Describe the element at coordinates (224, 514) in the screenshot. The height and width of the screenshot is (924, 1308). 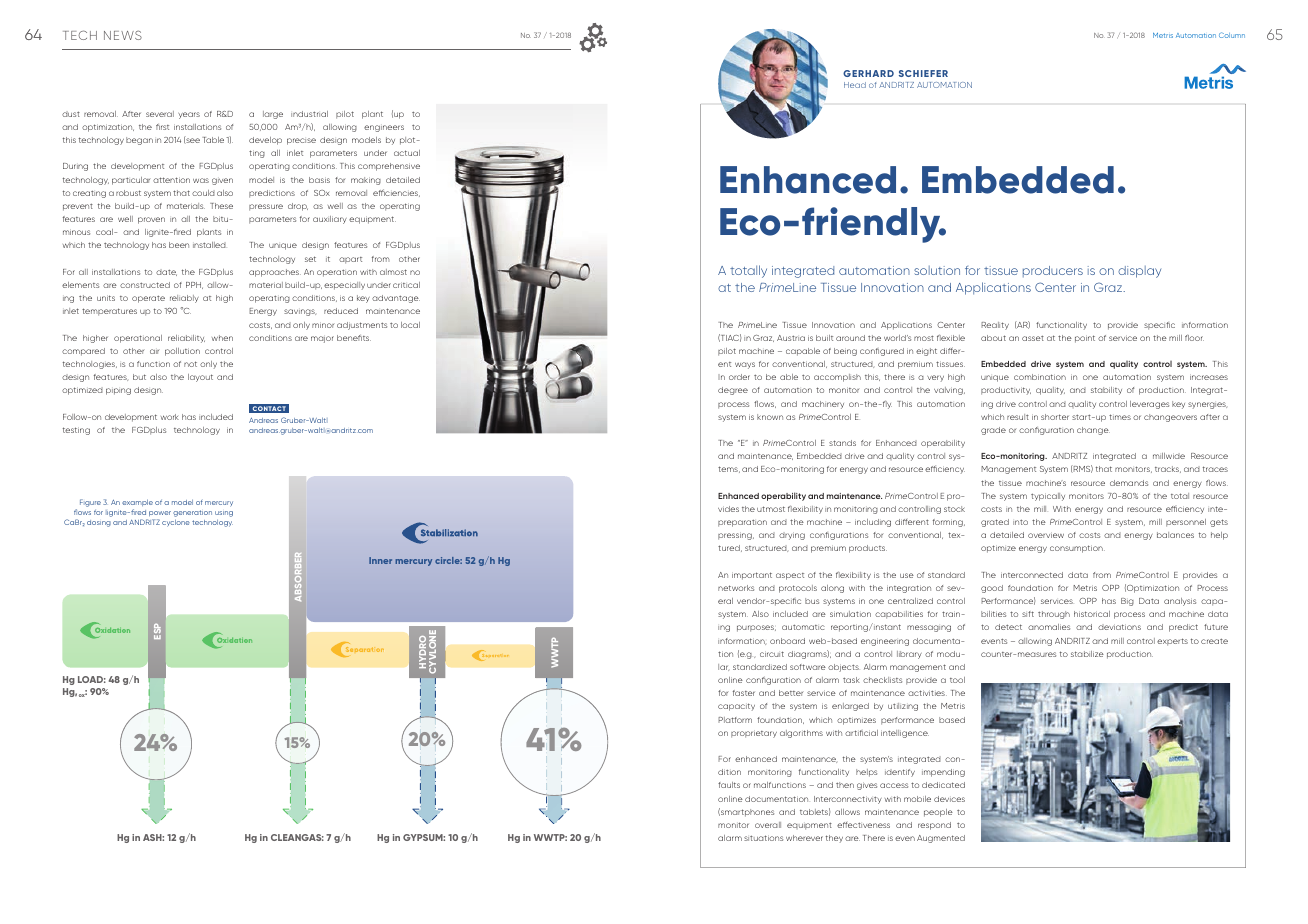
I see `using` at that location.
